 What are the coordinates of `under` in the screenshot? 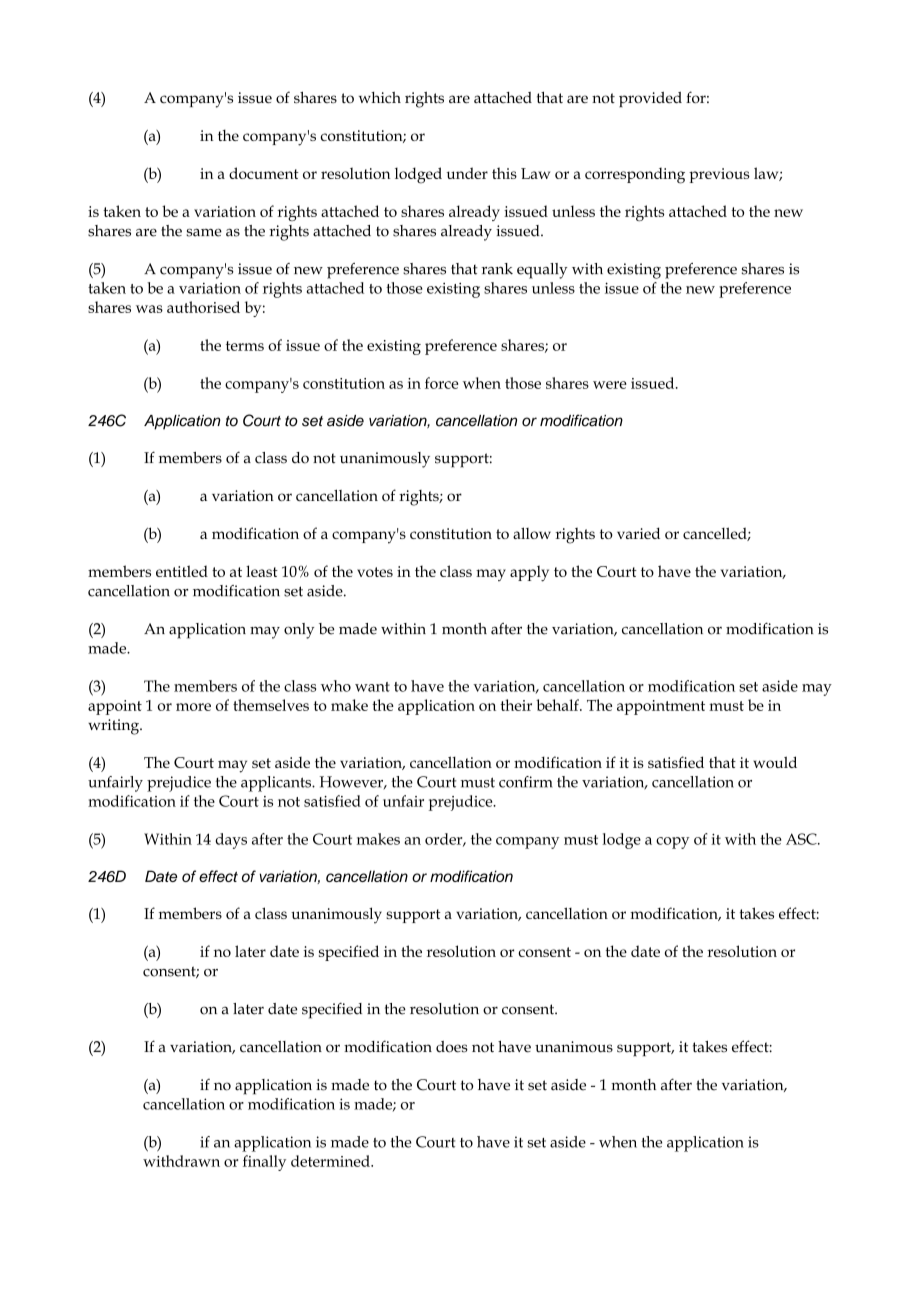 It's located at (467, 173).
